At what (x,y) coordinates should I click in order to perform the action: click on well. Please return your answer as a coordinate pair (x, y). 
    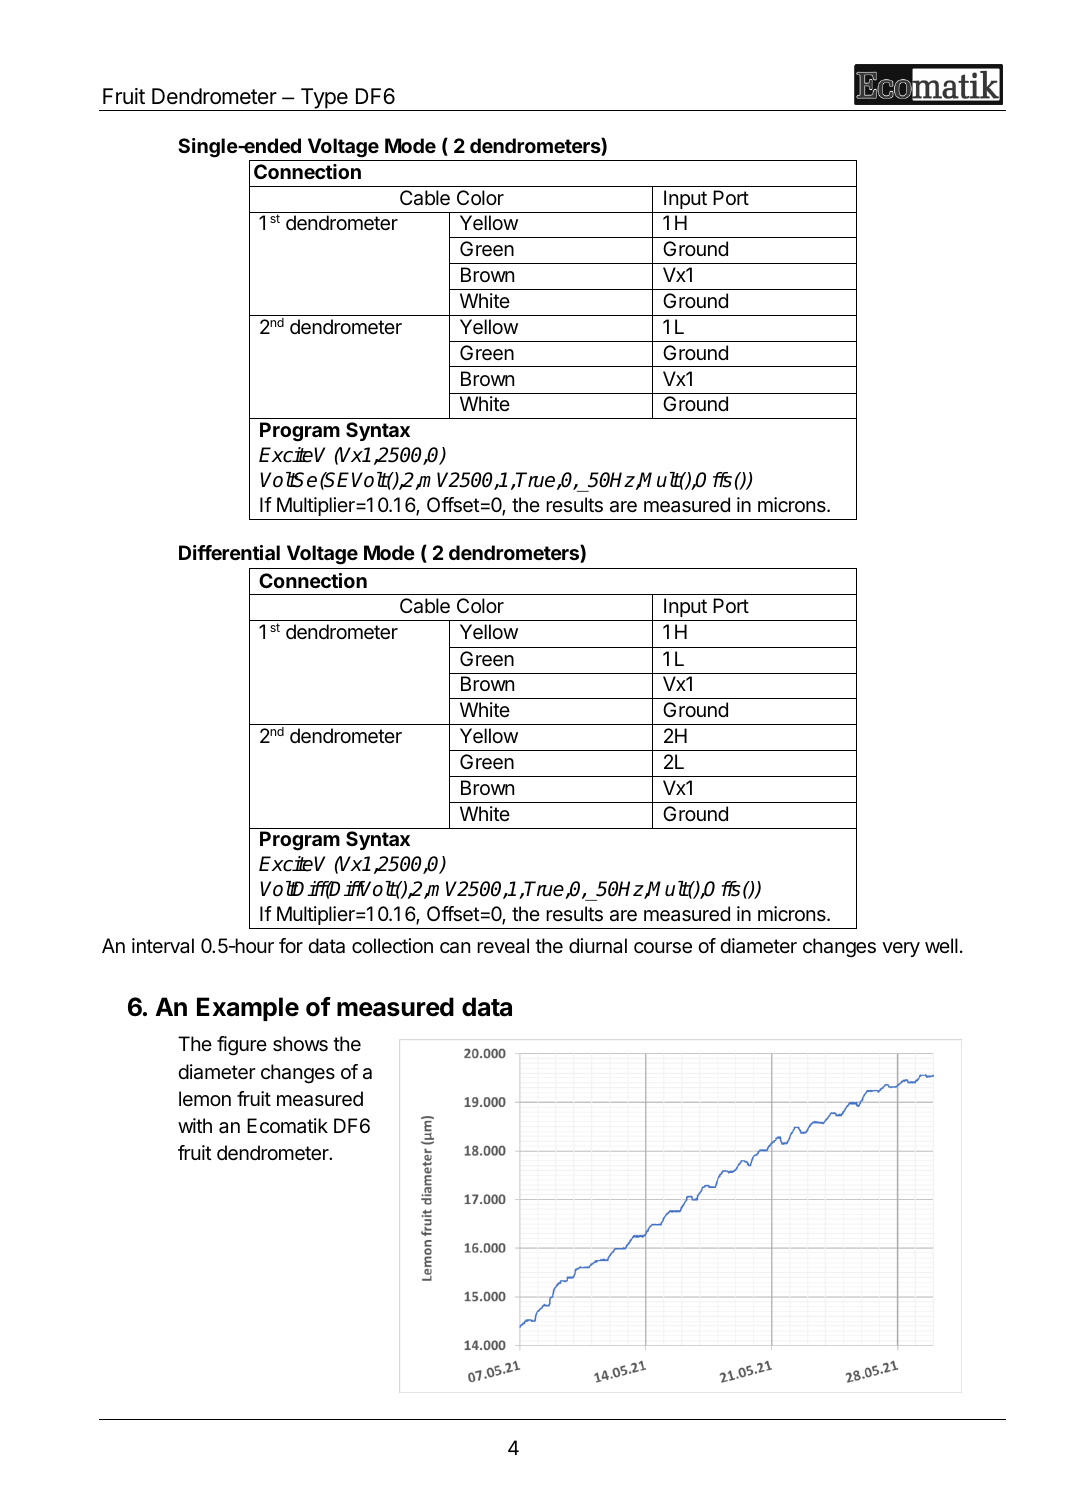
    Looking at the image, I should click on (941, 945).
